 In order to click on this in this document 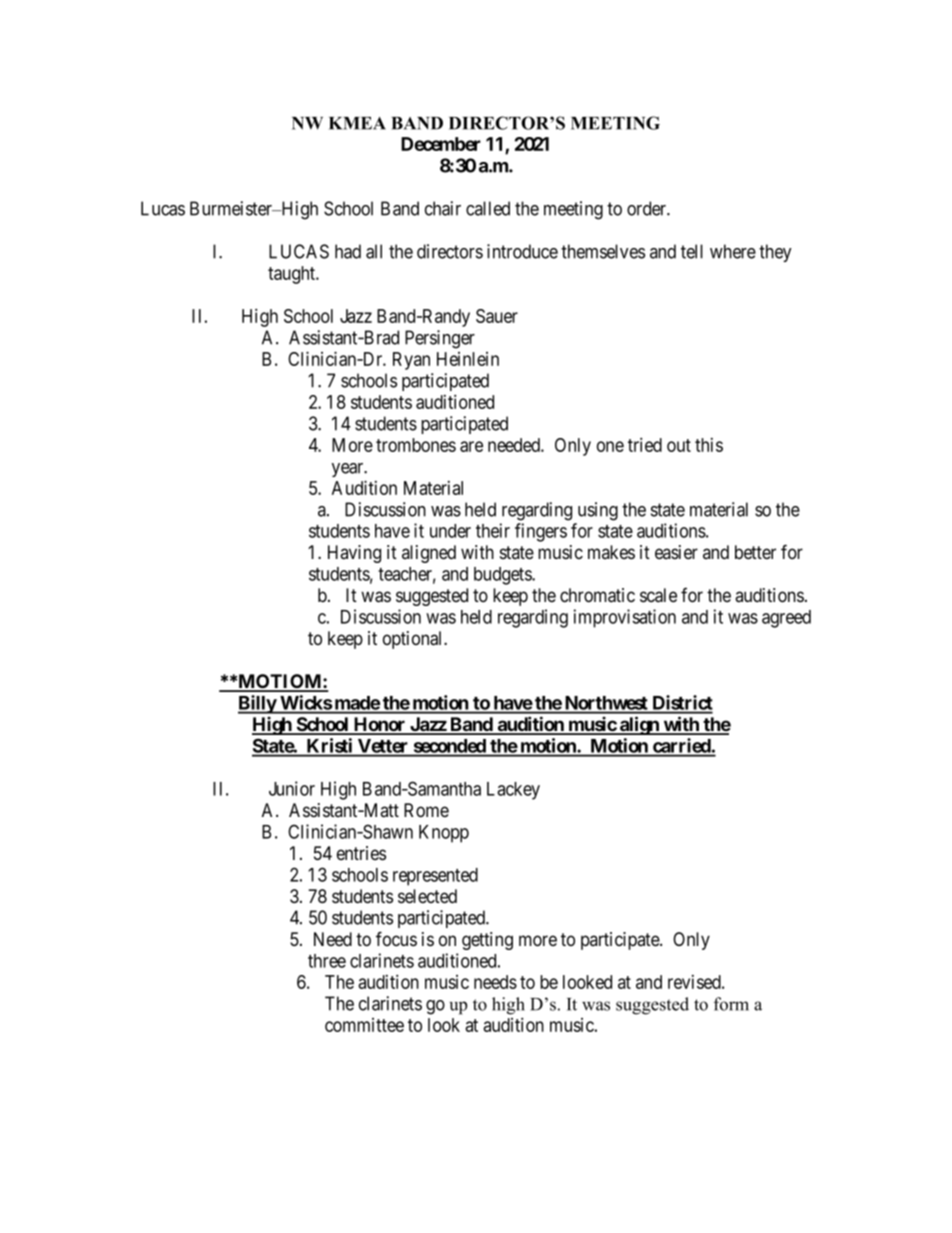, I will do `click(709, 445)`.
